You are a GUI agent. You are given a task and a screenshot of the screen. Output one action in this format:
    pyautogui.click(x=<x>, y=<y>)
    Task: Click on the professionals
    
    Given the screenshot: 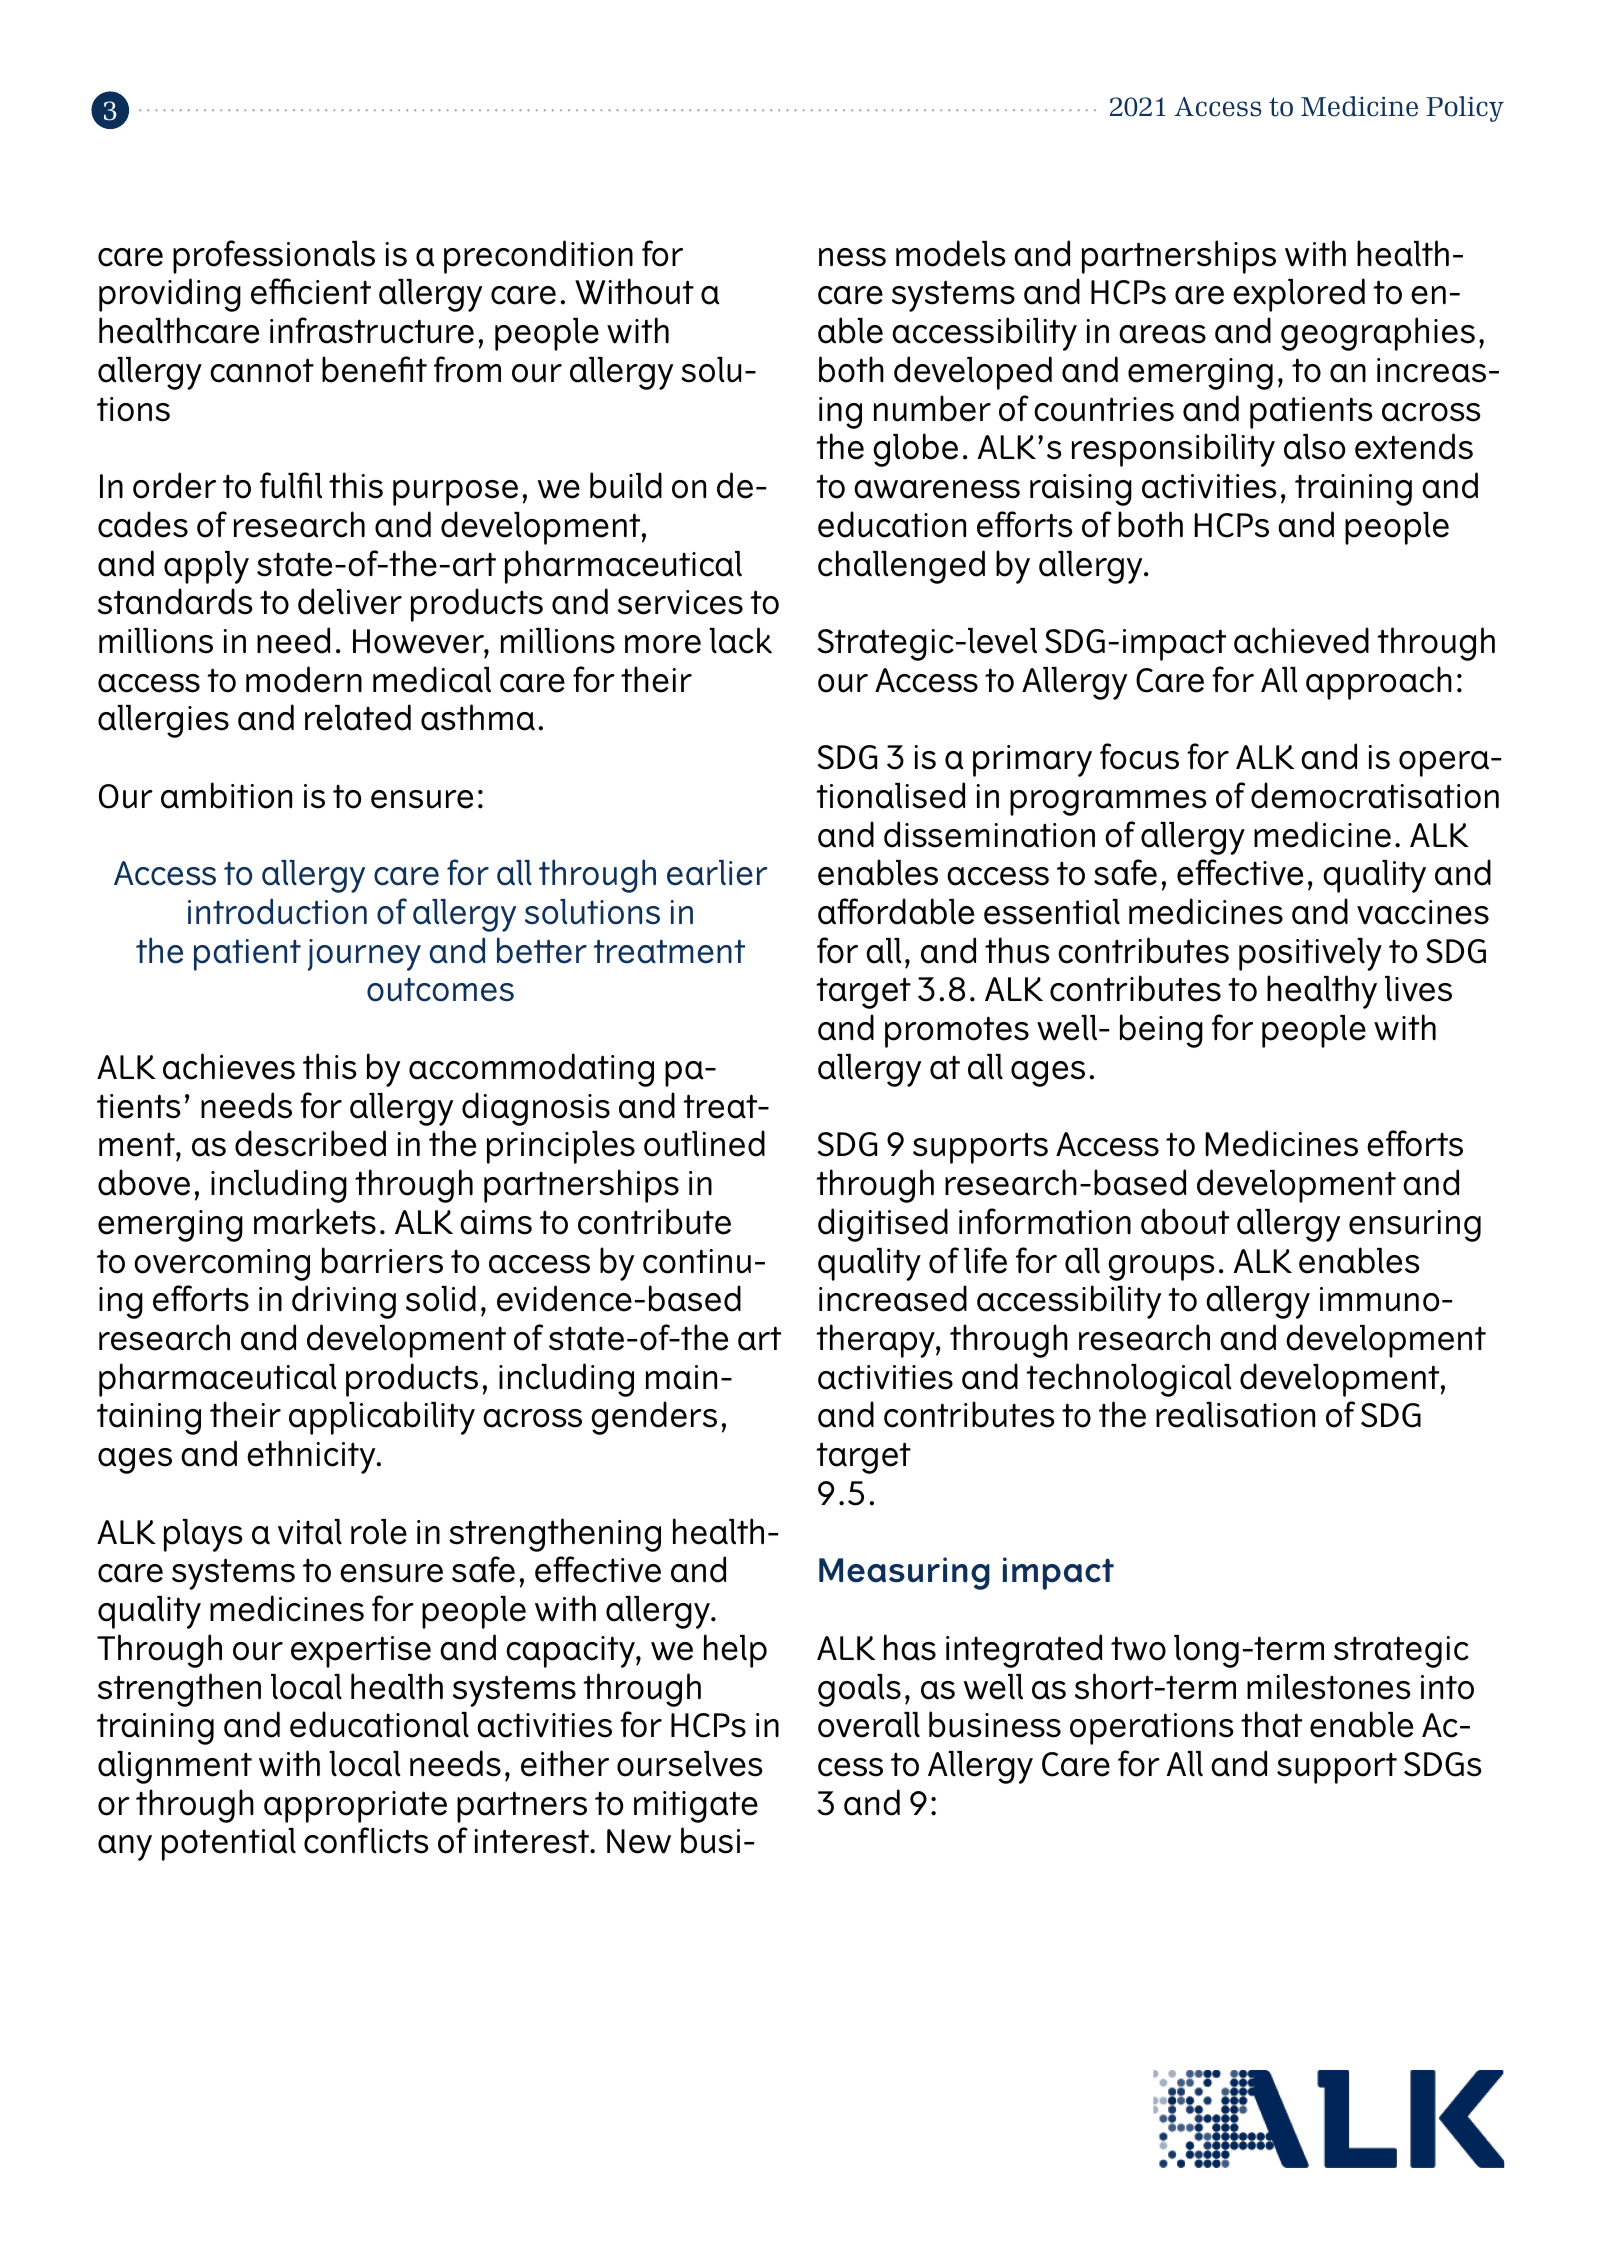 What is the action you would take?
    pyautogui.click(x=274, y=257)
